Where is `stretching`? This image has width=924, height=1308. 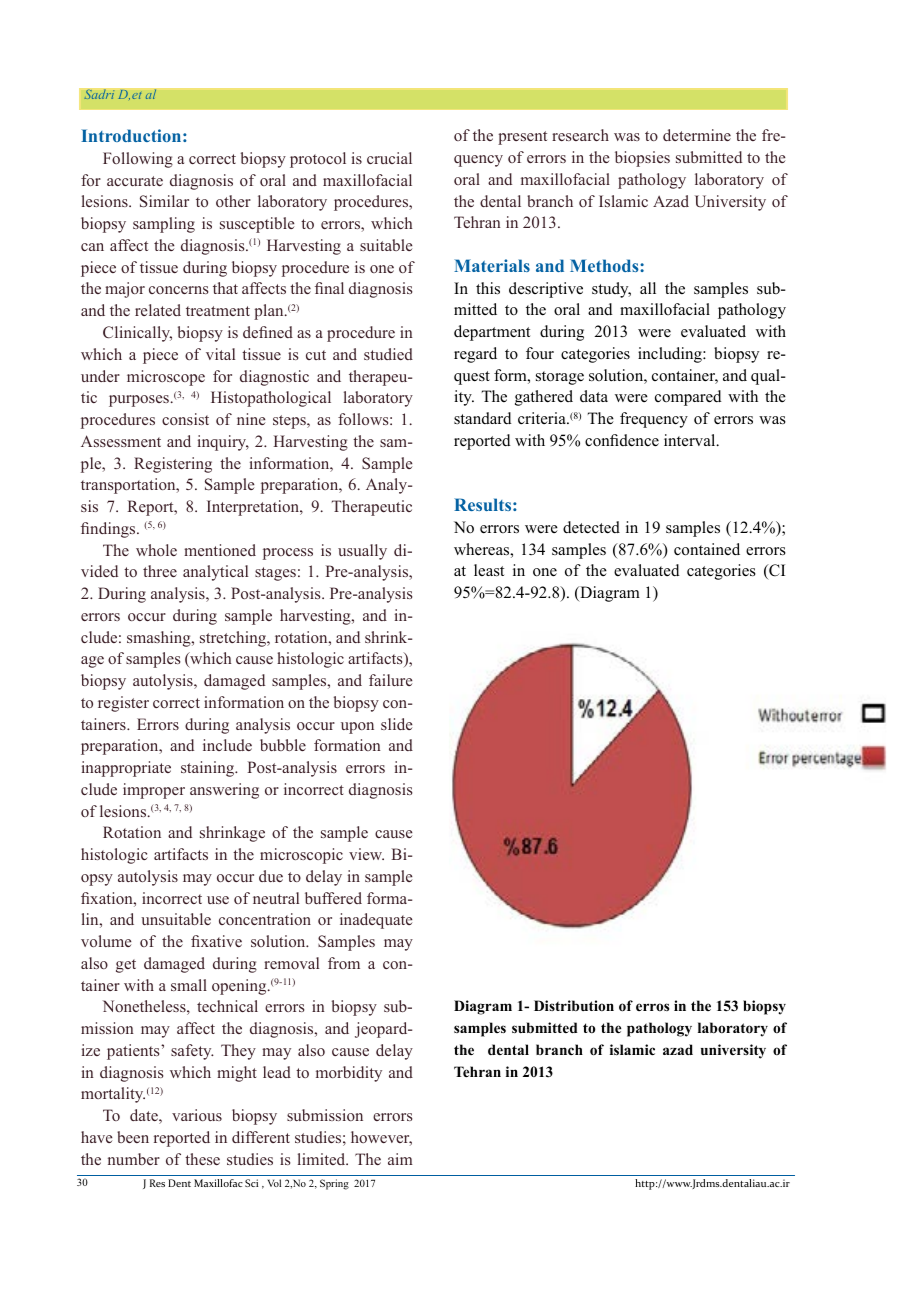 stretching is located at coordinates (234, 639).
